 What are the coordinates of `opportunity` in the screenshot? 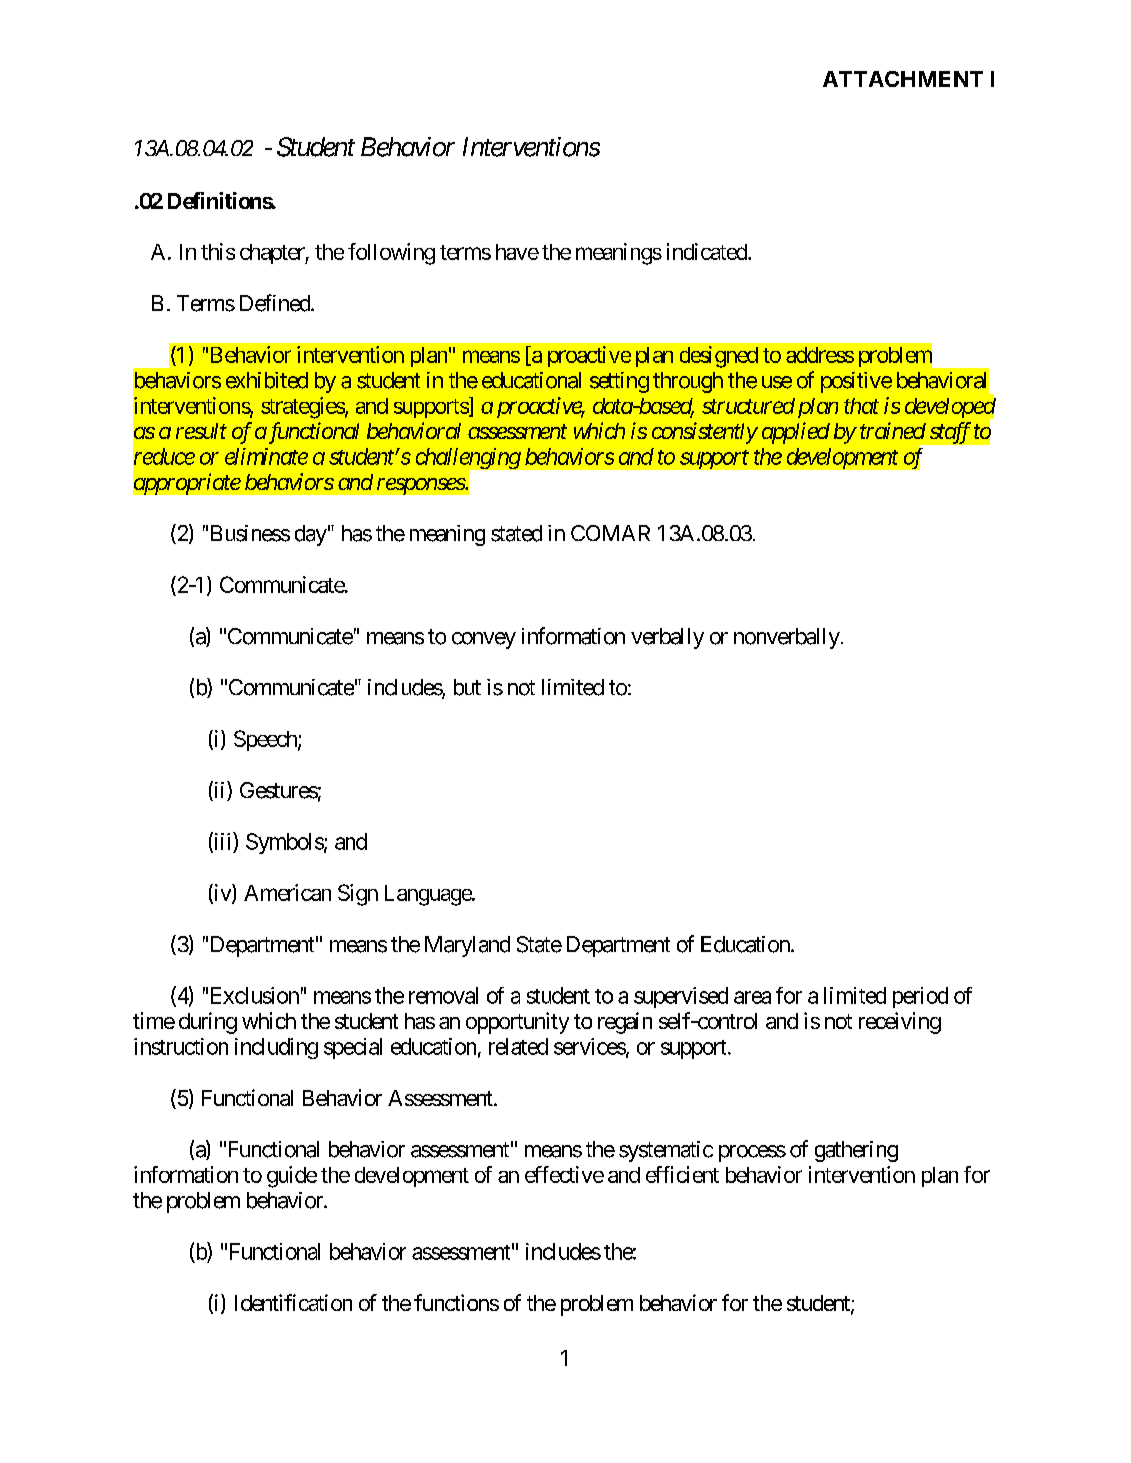 It's located at (517, 1023).
